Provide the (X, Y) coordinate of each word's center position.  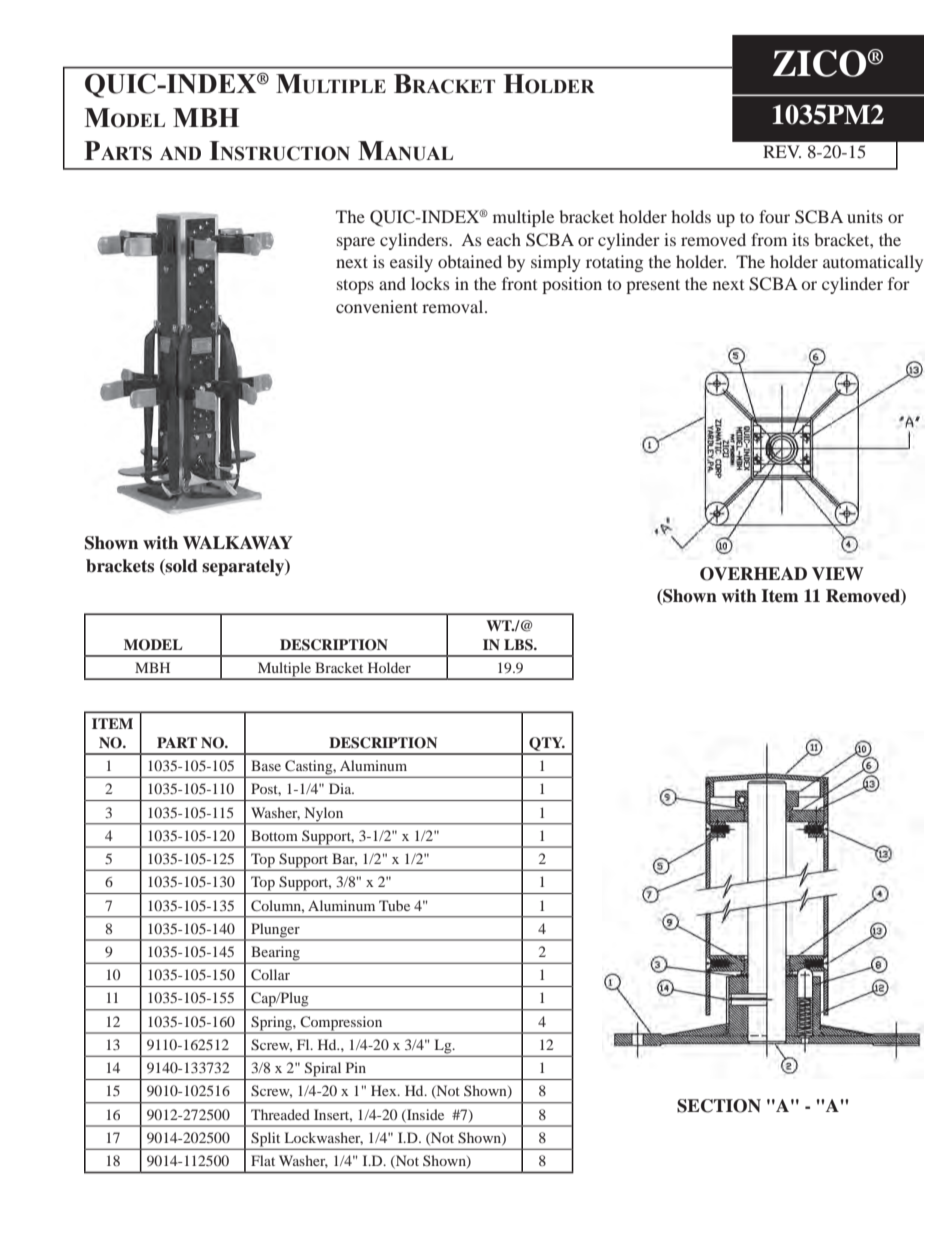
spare (356, 243)
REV (782, 151)
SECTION (719, 1106)
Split (266, 1140)
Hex (385, 1090)
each (504, 239)
